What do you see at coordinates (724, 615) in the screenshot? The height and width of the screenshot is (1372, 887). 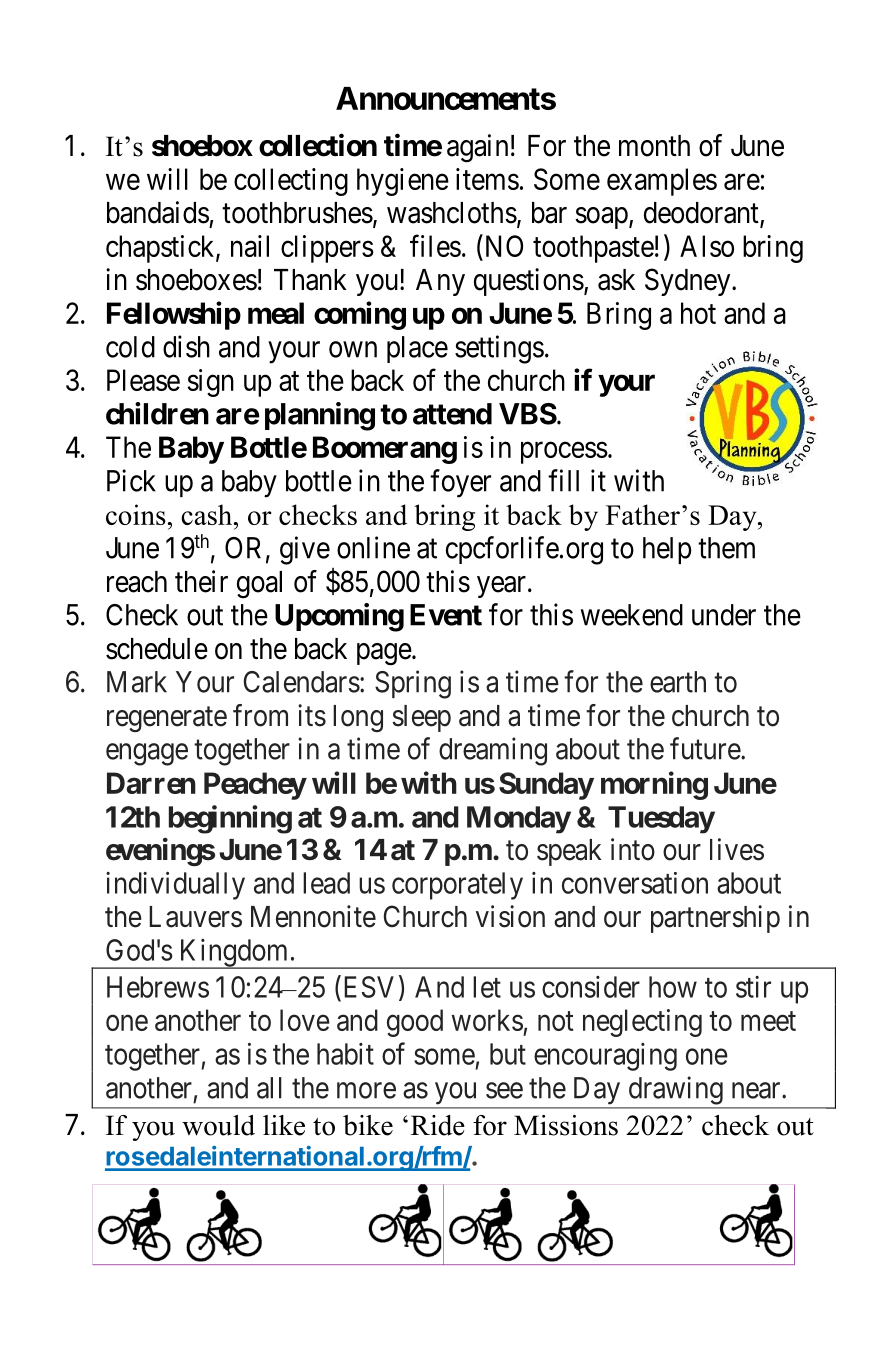 I see `under` at bounding box center [724, 615].
